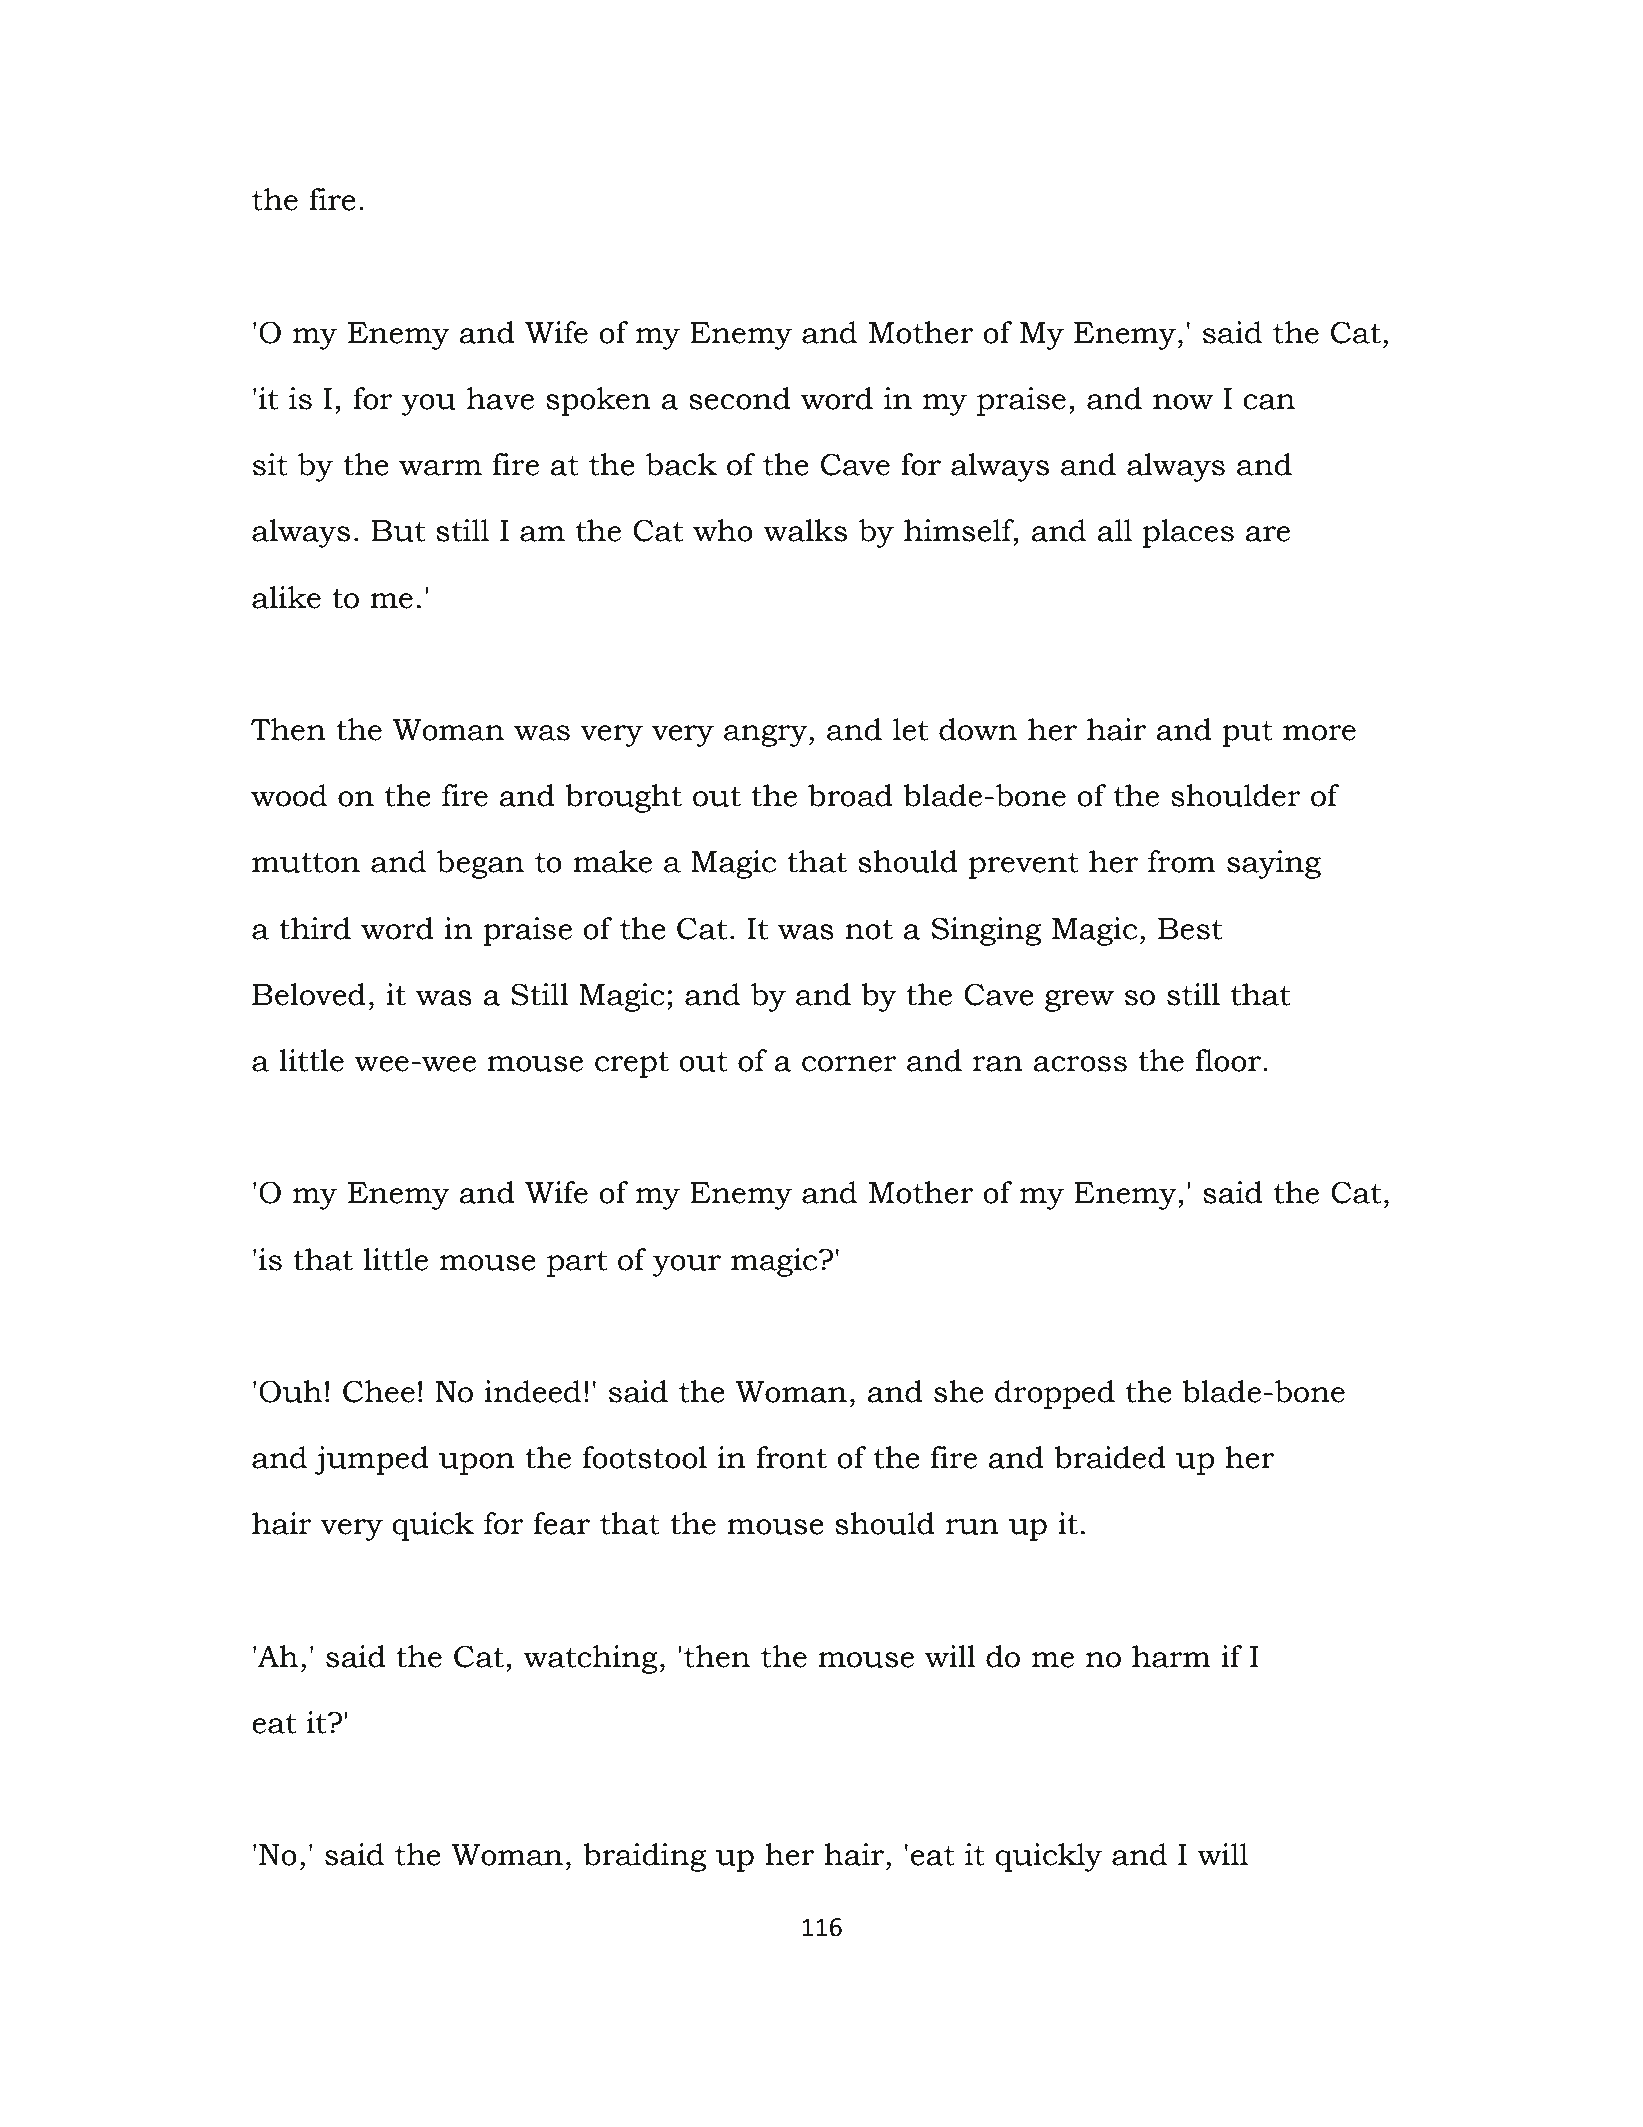 The image size is (1643, 2127). Describe the element at coordinates (791, 1457) in the screenshot. I see `front` at that location.
